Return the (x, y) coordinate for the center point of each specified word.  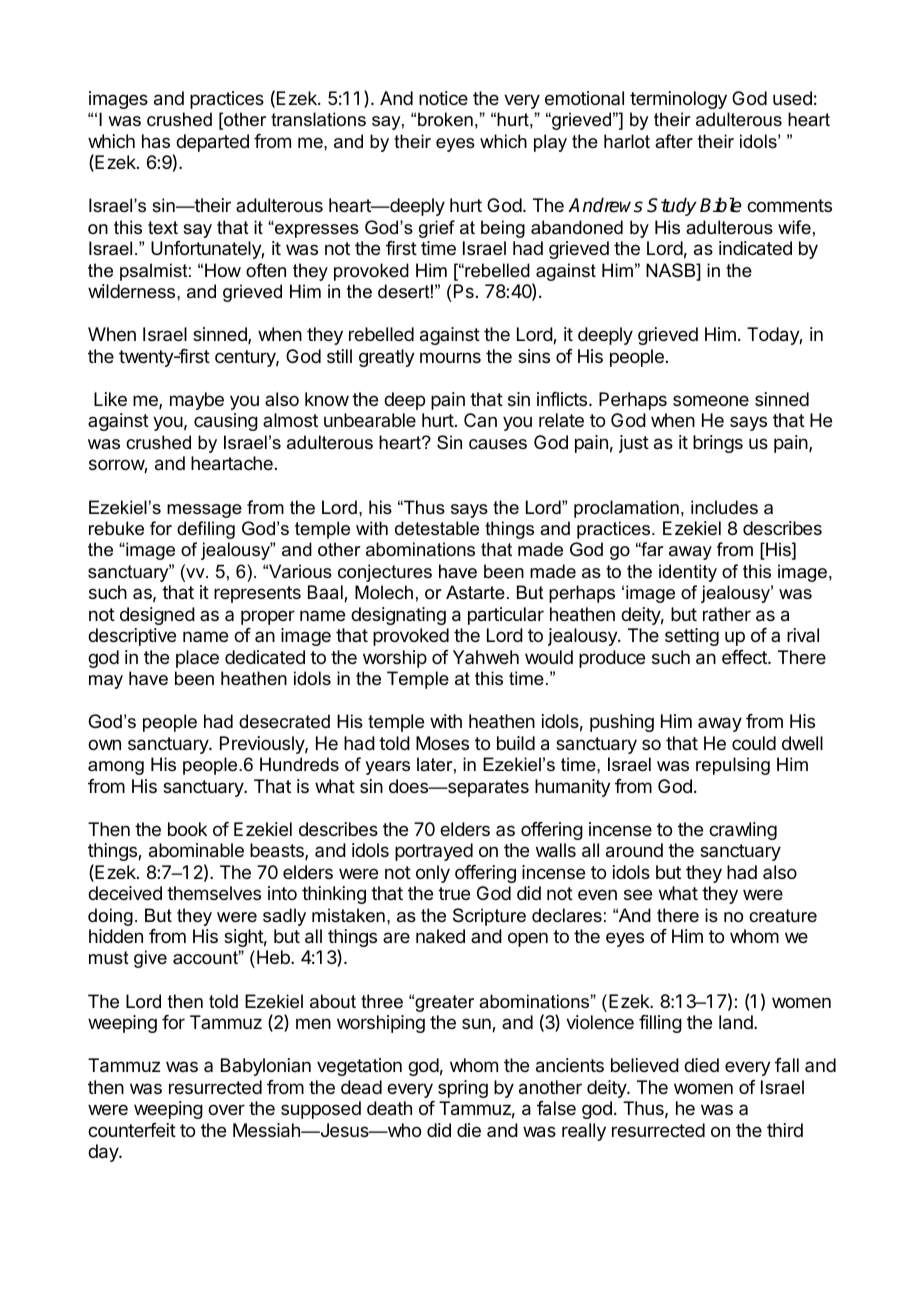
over (226, 1109)
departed (212, 143)
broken (445, 119)
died (701, 1065)
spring (463, 1089)
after (674, 141)
